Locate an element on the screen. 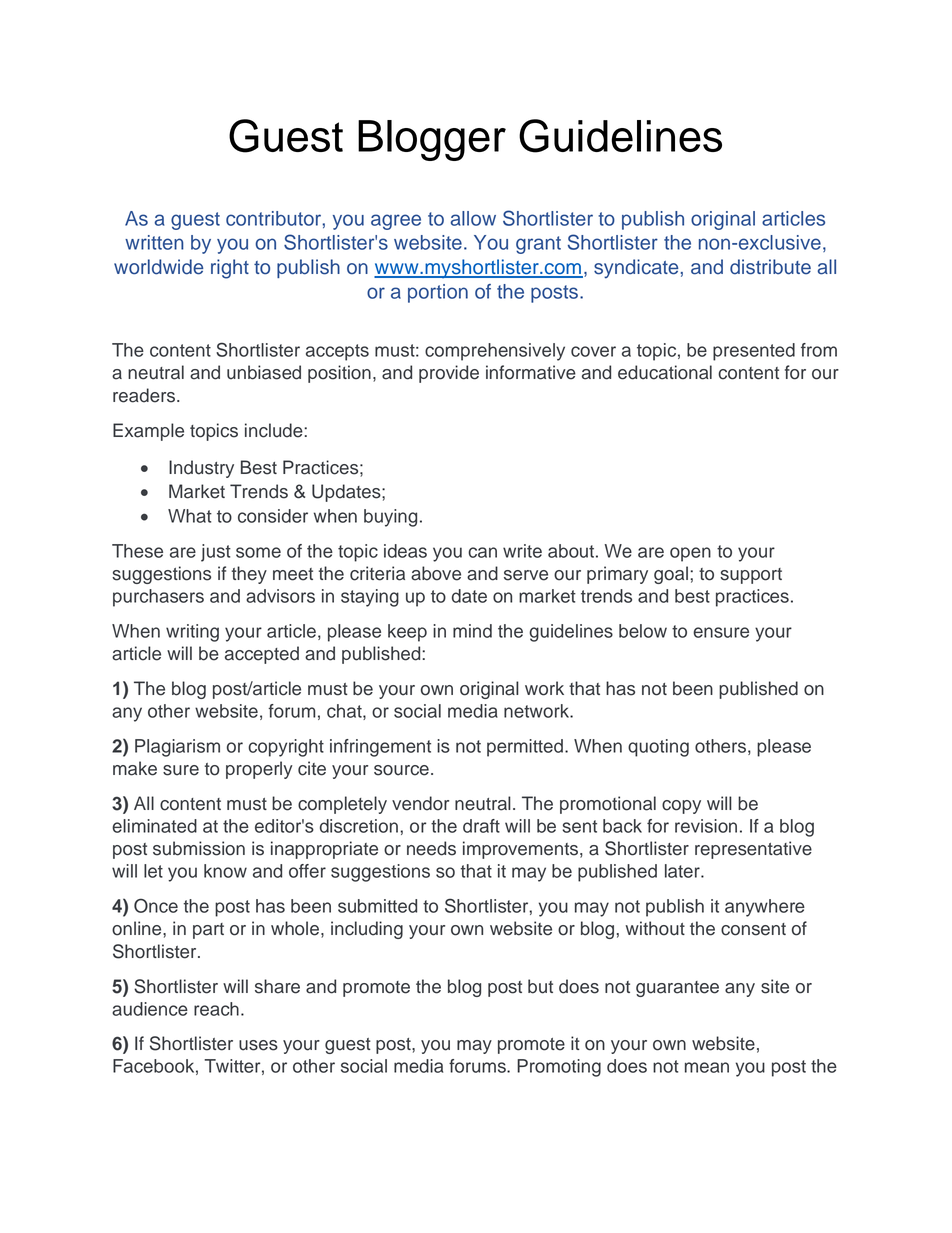  below is located at coordinates (643, 631).
